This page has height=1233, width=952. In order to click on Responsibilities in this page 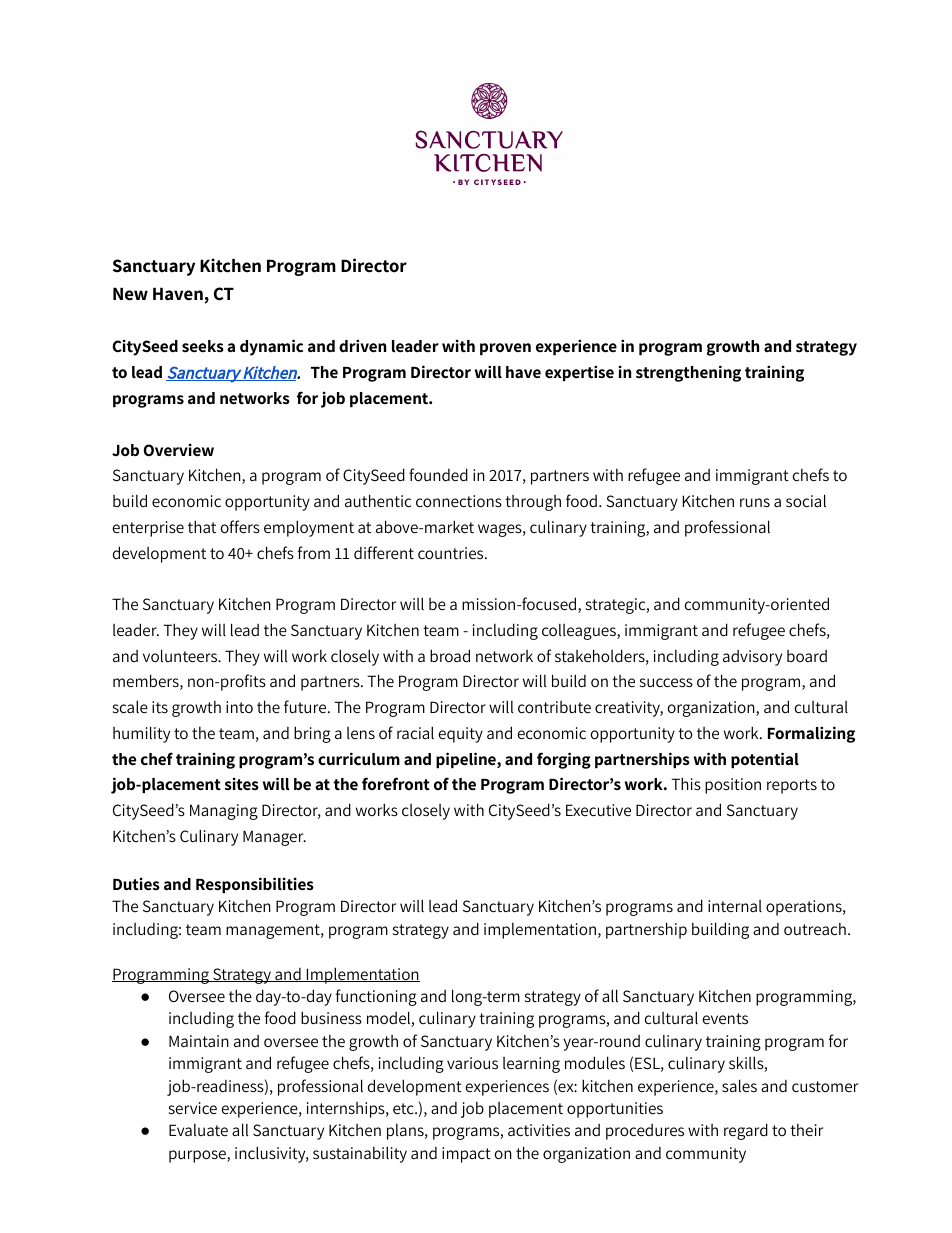, I will do `click(255, 885)`.
